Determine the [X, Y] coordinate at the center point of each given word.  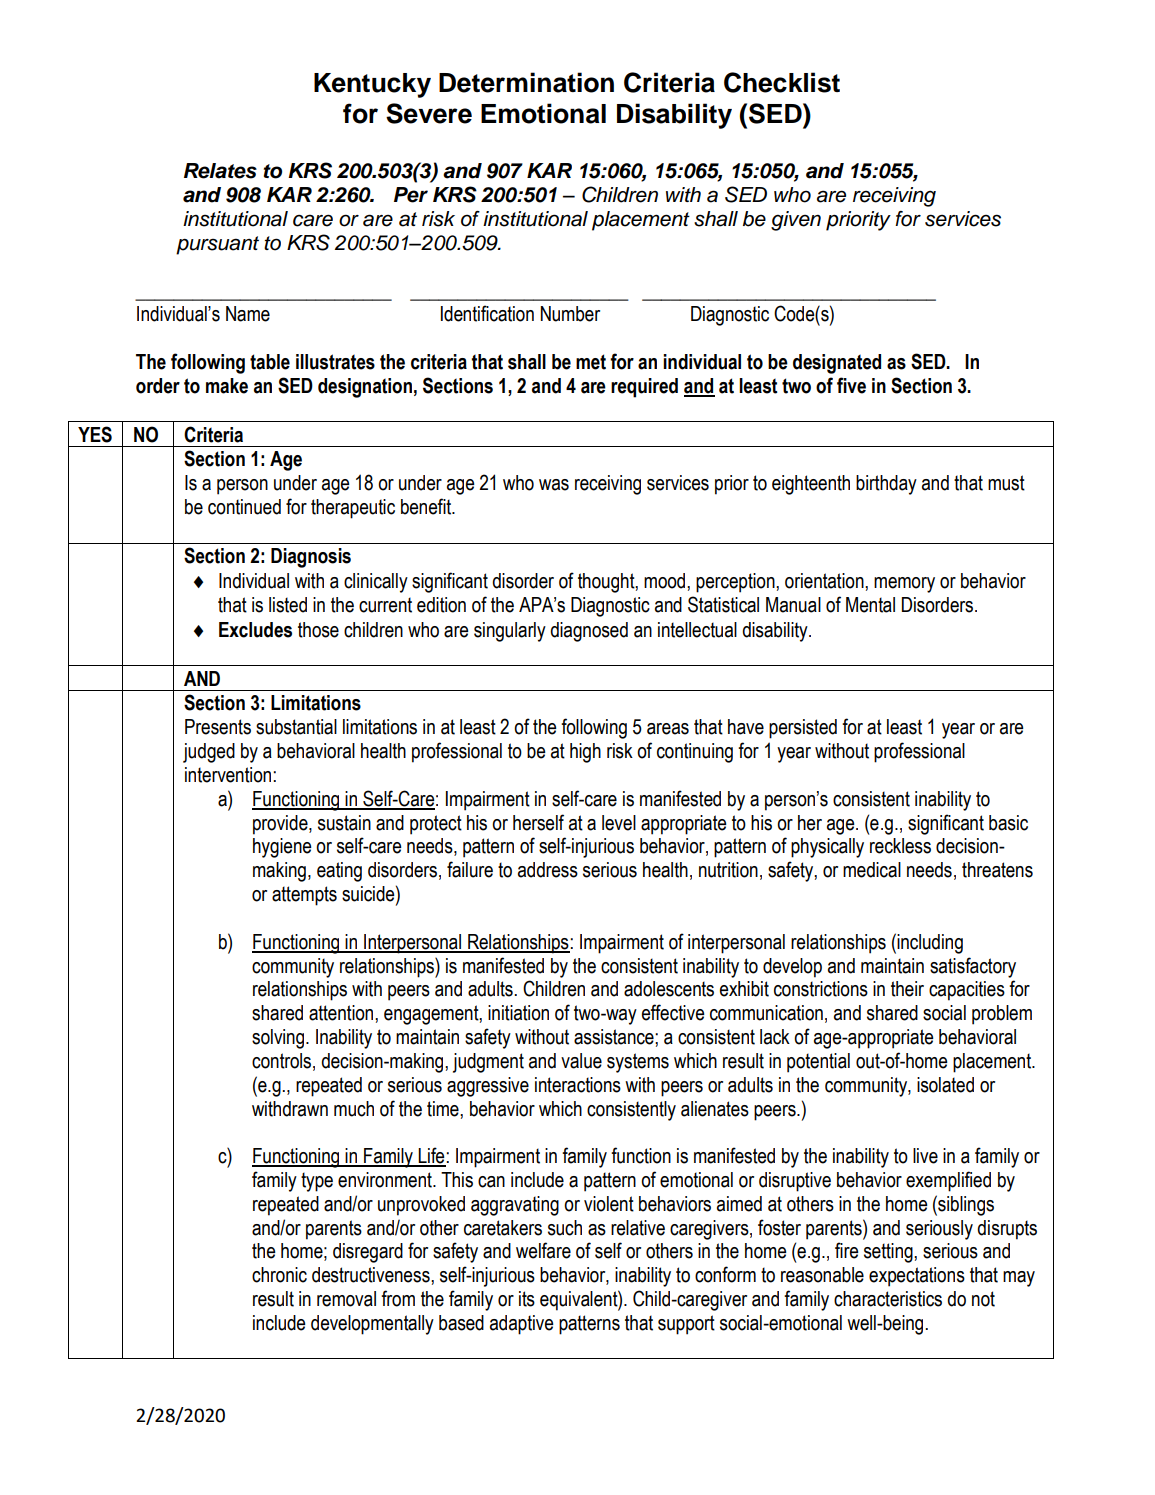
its [527, 1299]
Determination [526, 82]
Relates [220, 171]
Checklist [782, 82]
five [851, 385]
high [585, 753]
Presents [218, 727]
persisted [803, 729]
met [591, 362]
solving [279, 1039]
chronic [279, 1275]
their [907, 989]
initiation [518, 1013]
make [227, 386]
